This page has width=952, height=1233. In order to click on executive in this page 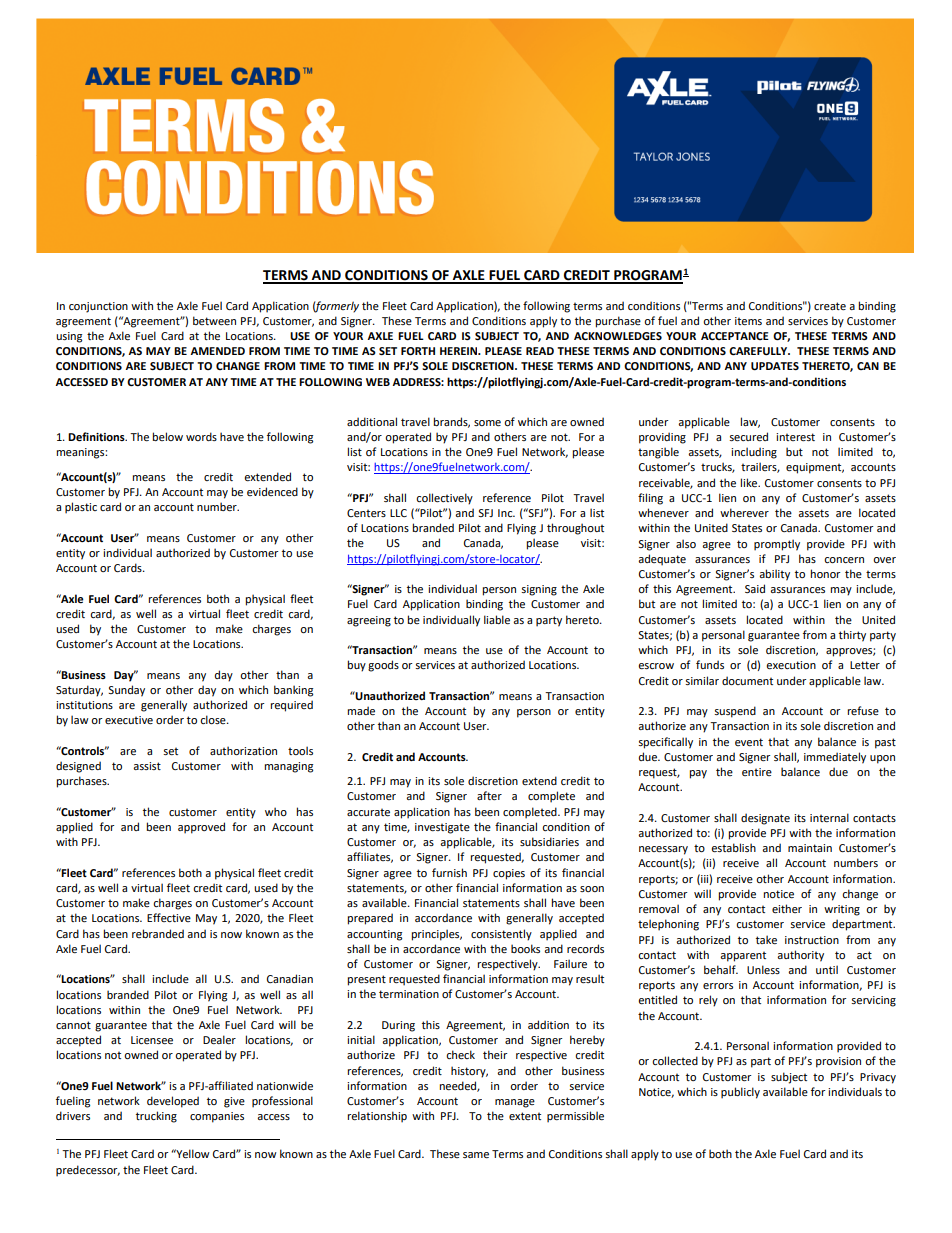, I will do `click(129, 720)`.
